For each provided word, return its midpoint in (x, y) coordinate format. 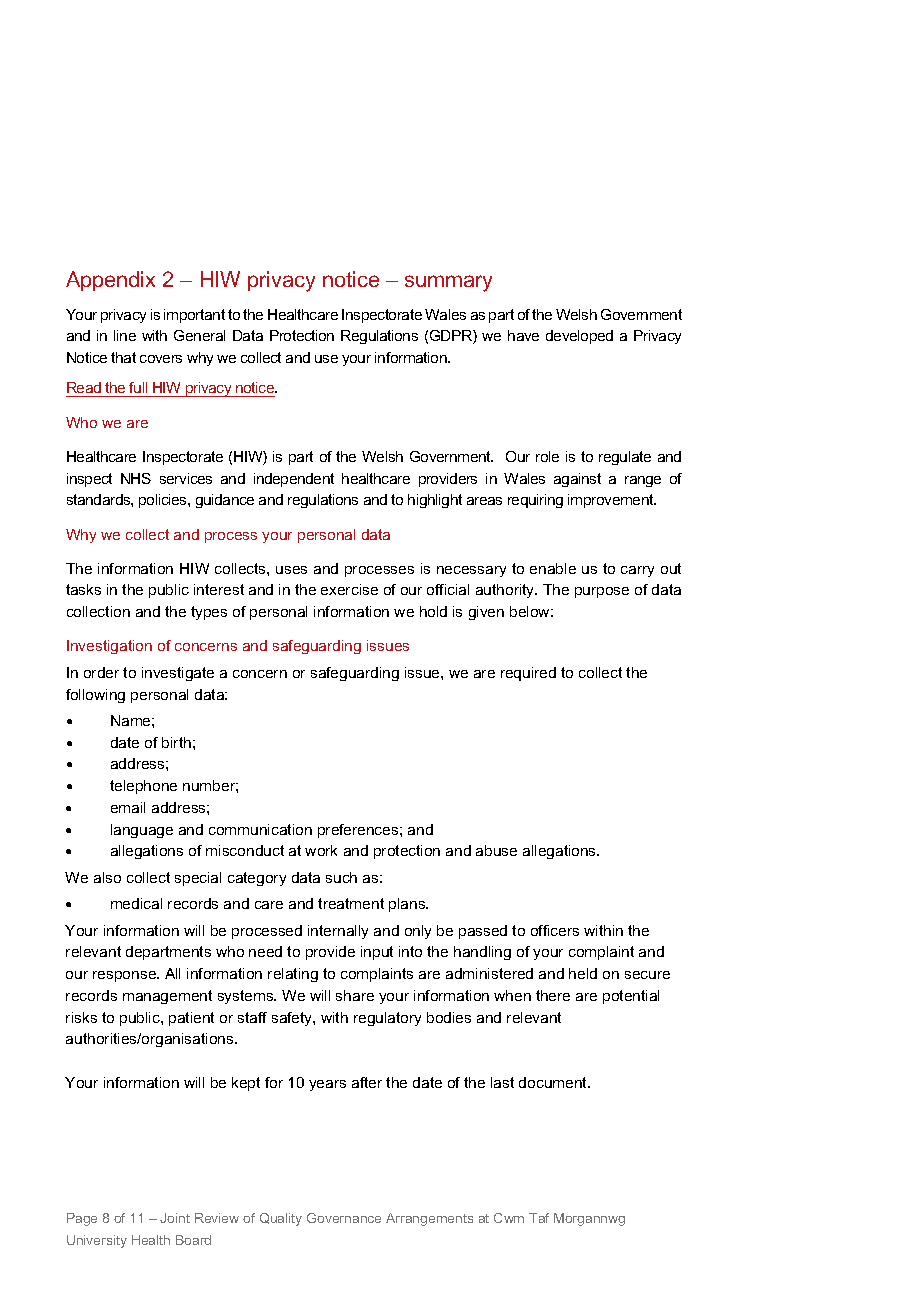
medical (136, 903)
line (125, 335)
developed (579, 337)
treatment (351, 903)
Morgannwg (589, 1219)
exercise (349, 589)
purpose (602, 592)
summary (448, 283)
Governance (344, 1218)
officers (555, 930)
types (209, 613)
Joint (175, 1218)
